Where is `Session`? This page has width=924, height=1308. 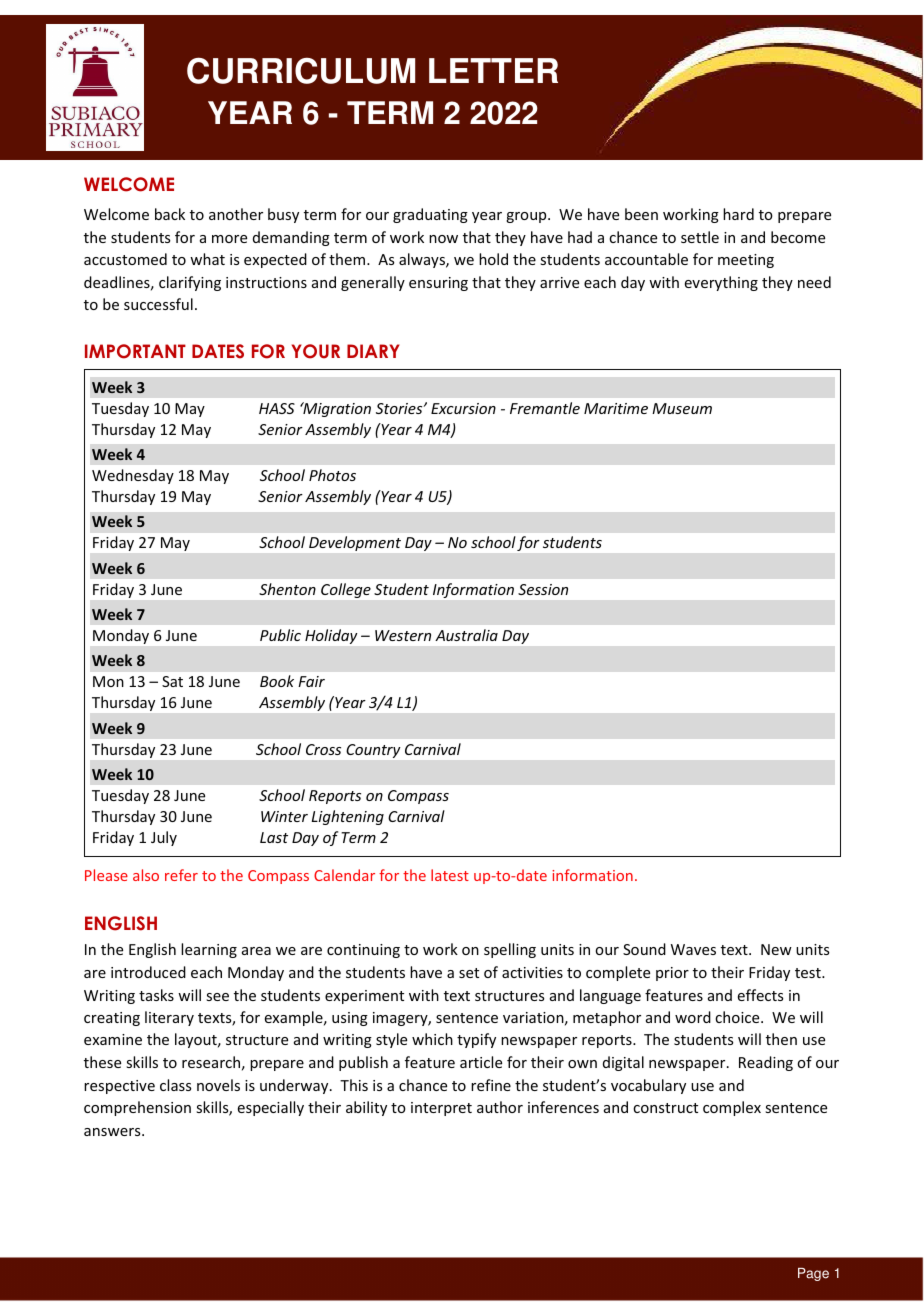 Session is located at coordinates (543, 589).
